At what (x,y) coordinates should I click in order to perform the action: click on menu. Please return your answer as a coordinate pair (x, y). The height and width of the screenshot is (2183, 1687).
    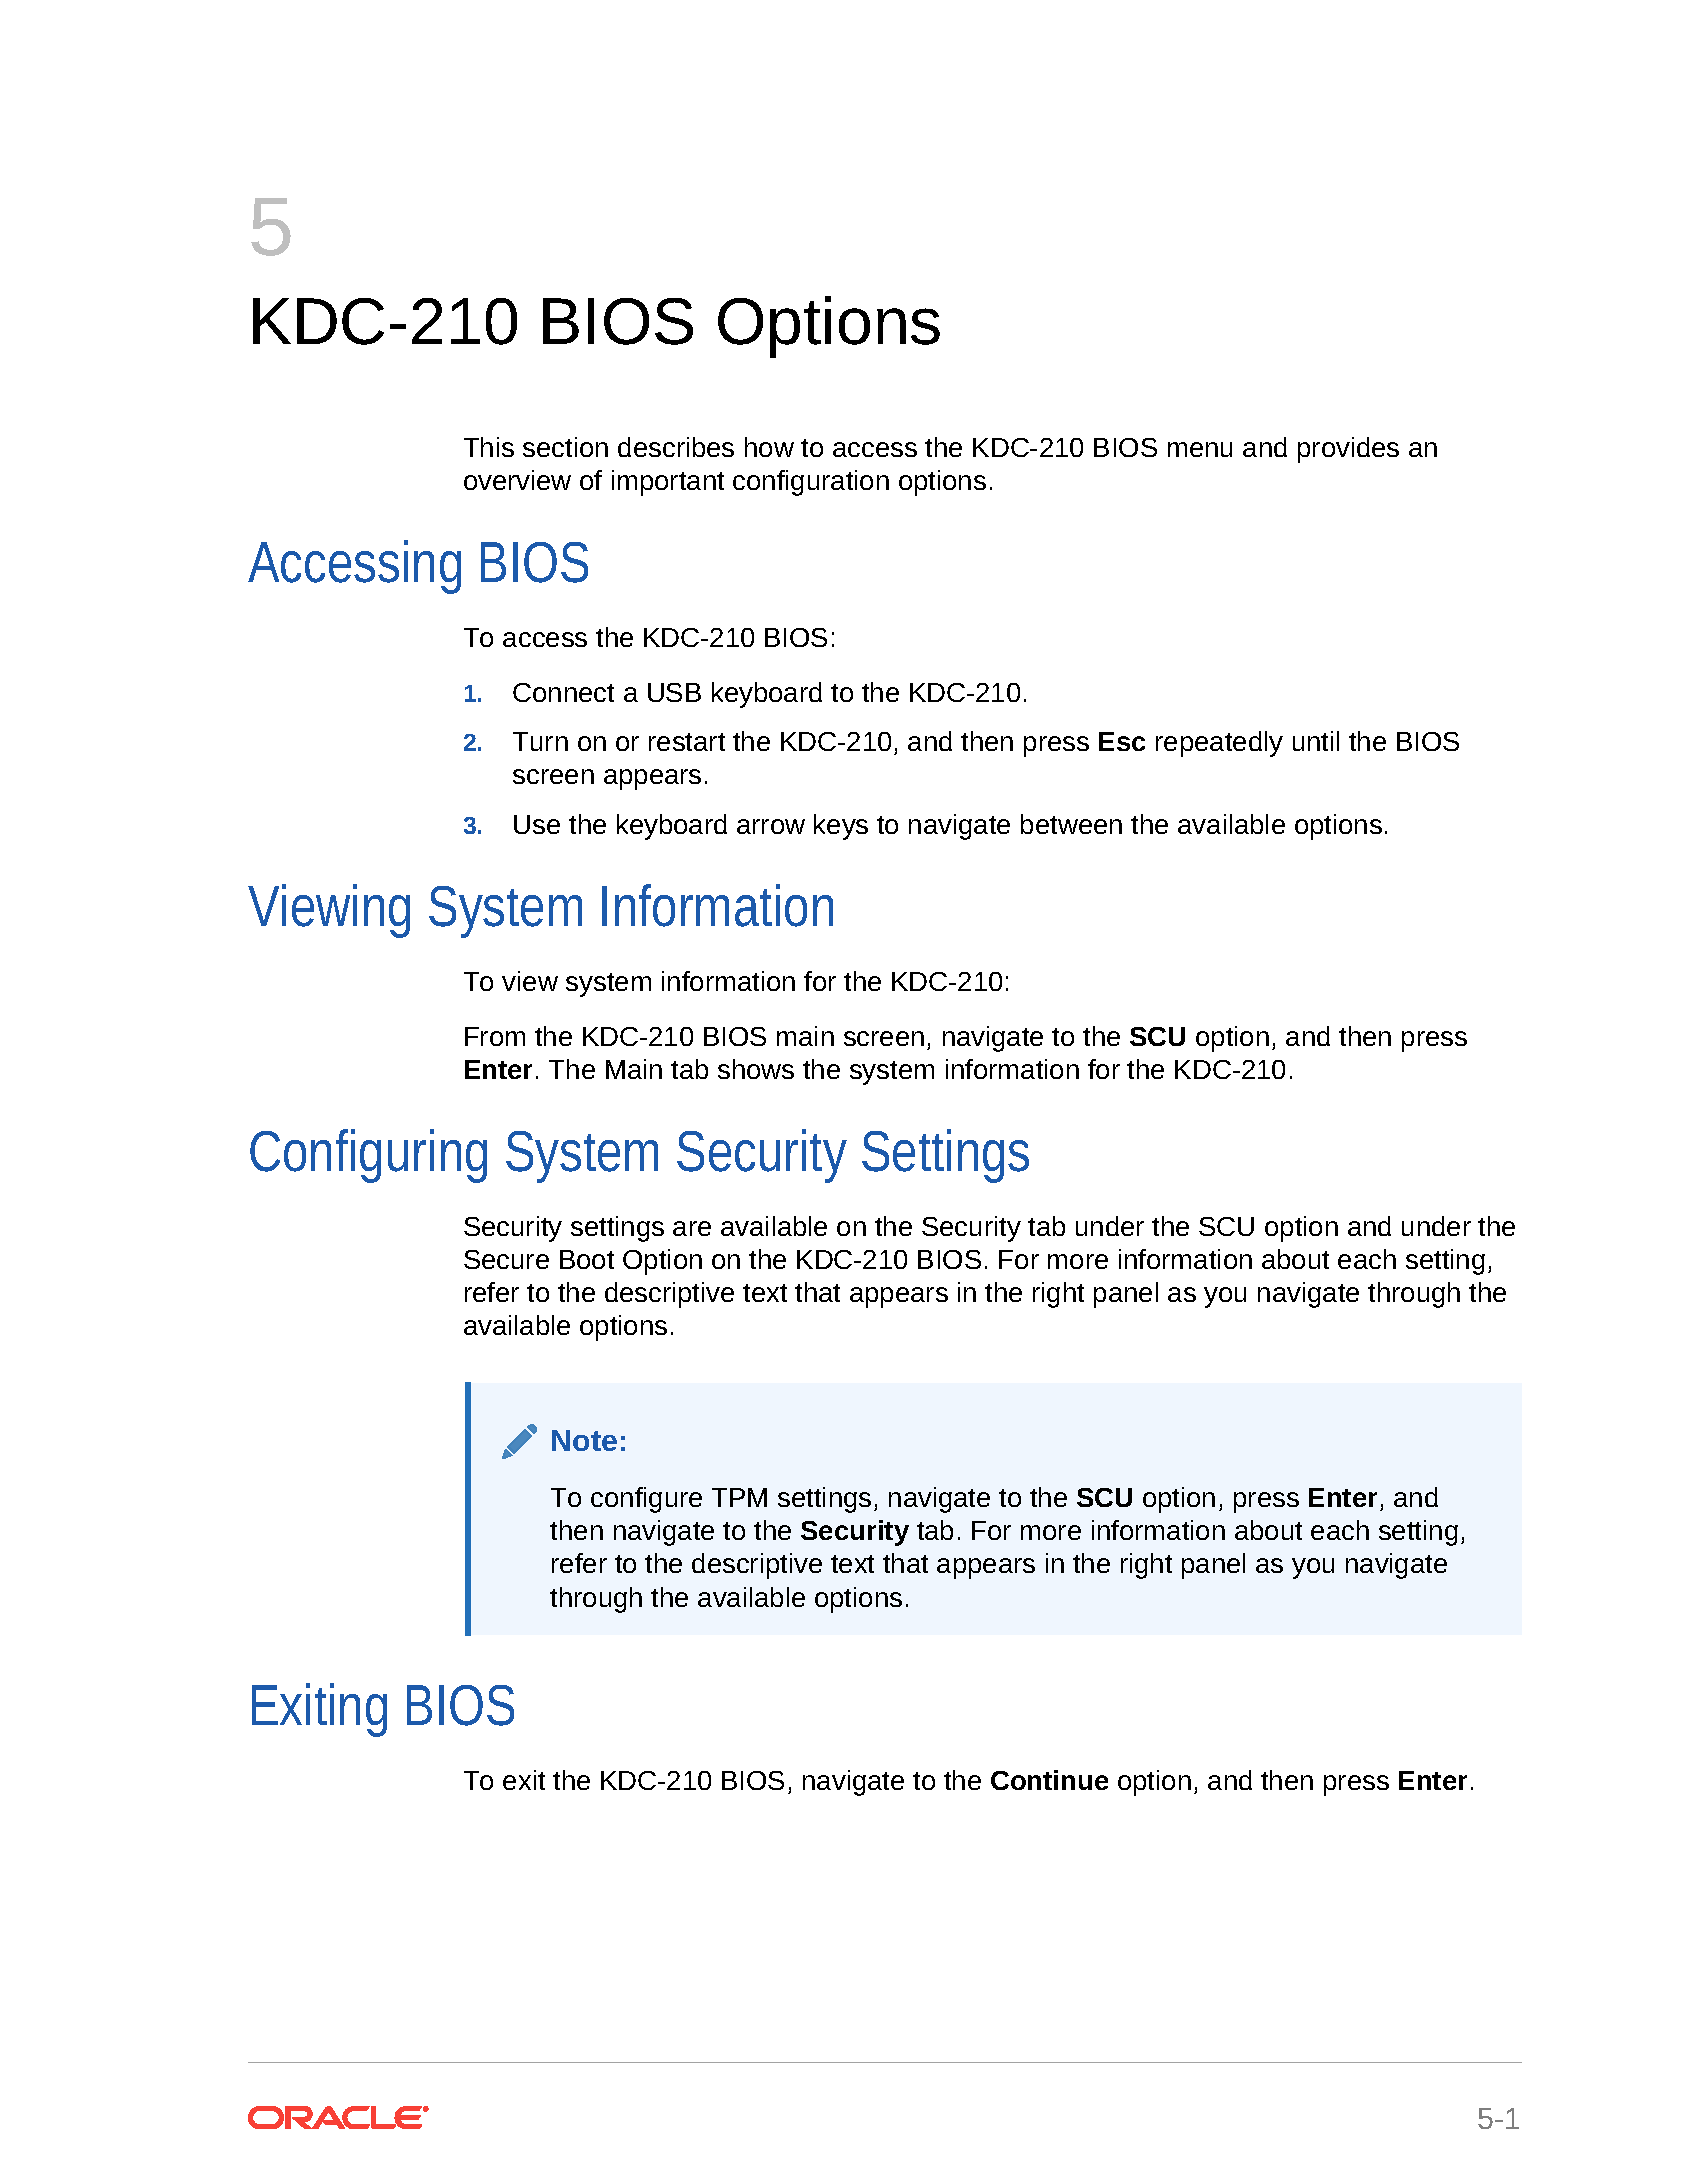
    Looking at the image, I should click on (1200, 449).
